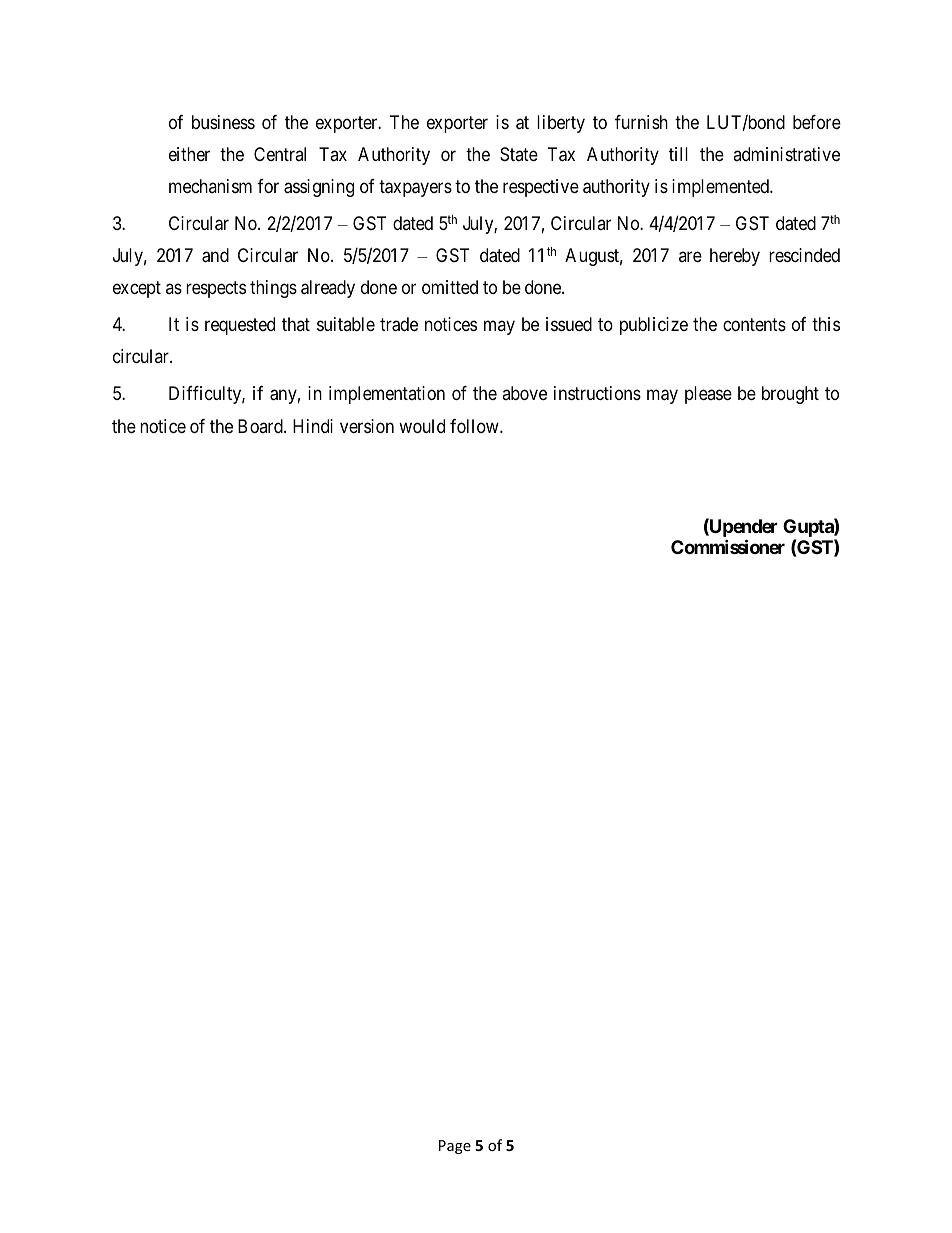 The width and height of the page is (952, 1233). What do you see at coordinates (422, 426) in the page?
I see `would` at bounding box center [422, 426].
